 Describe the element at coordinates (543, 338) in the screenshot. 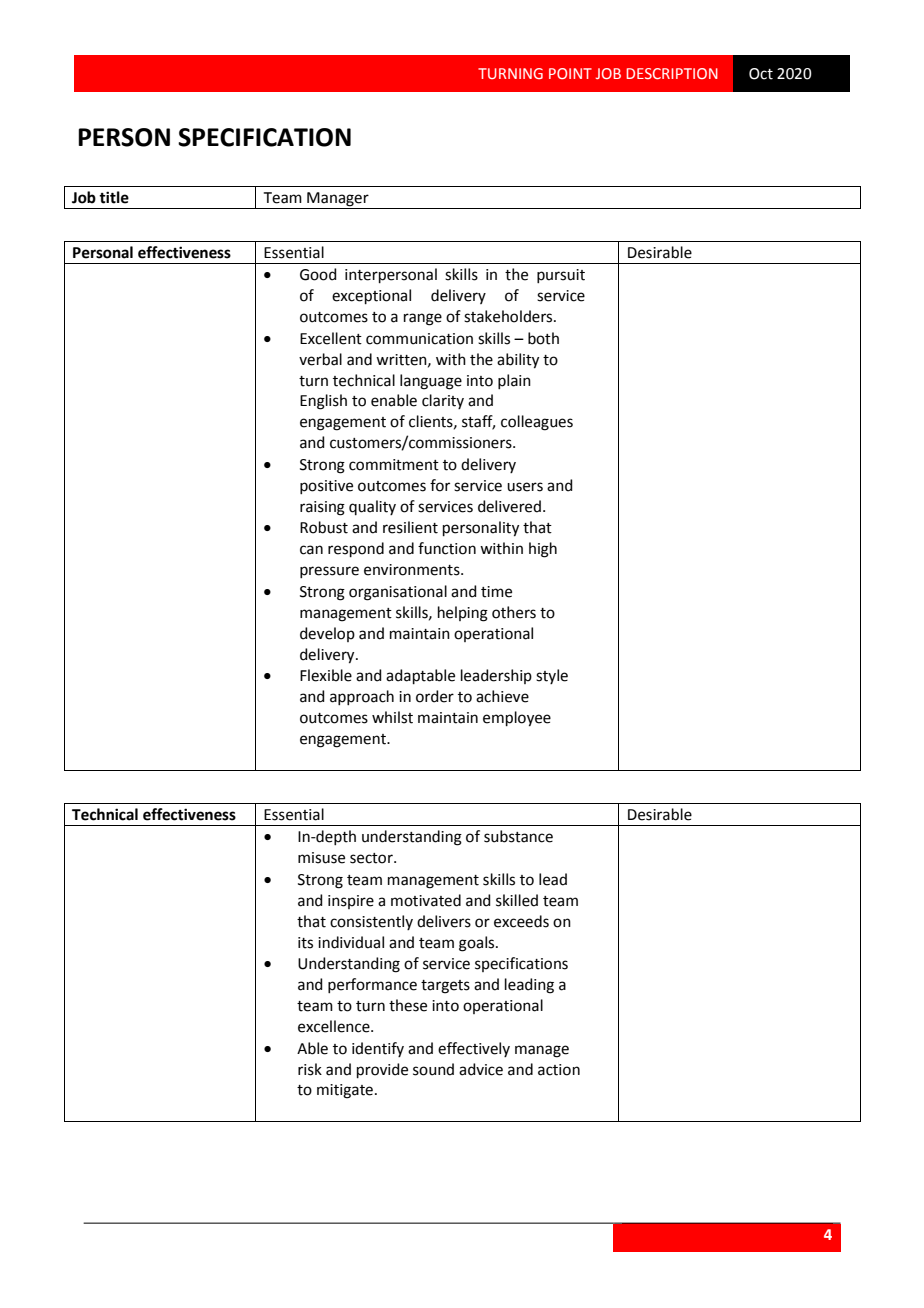

I see `both` at that location.
